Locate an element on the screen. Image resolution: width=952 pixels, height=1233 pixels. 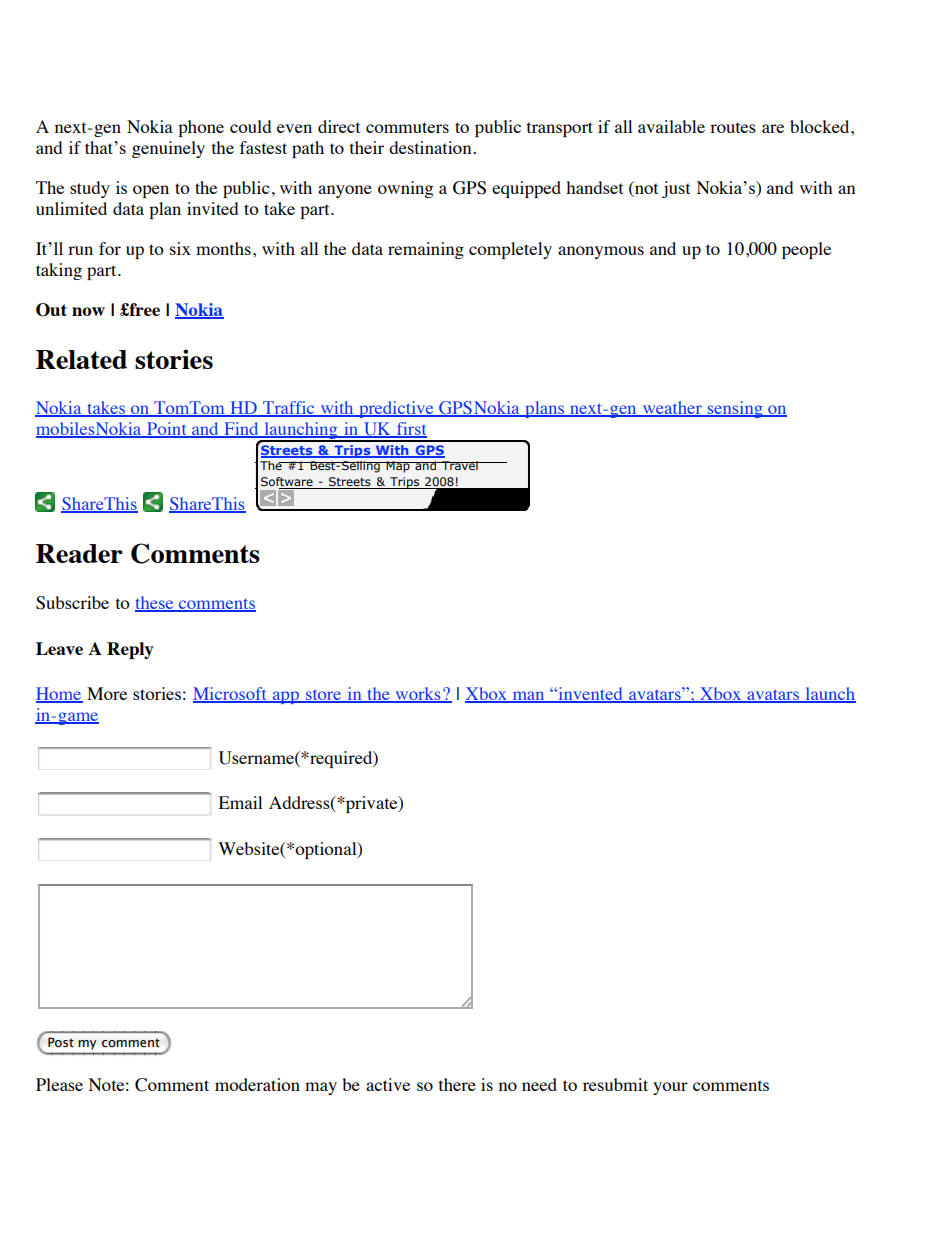
destination is located at coordinates (431, 147).
